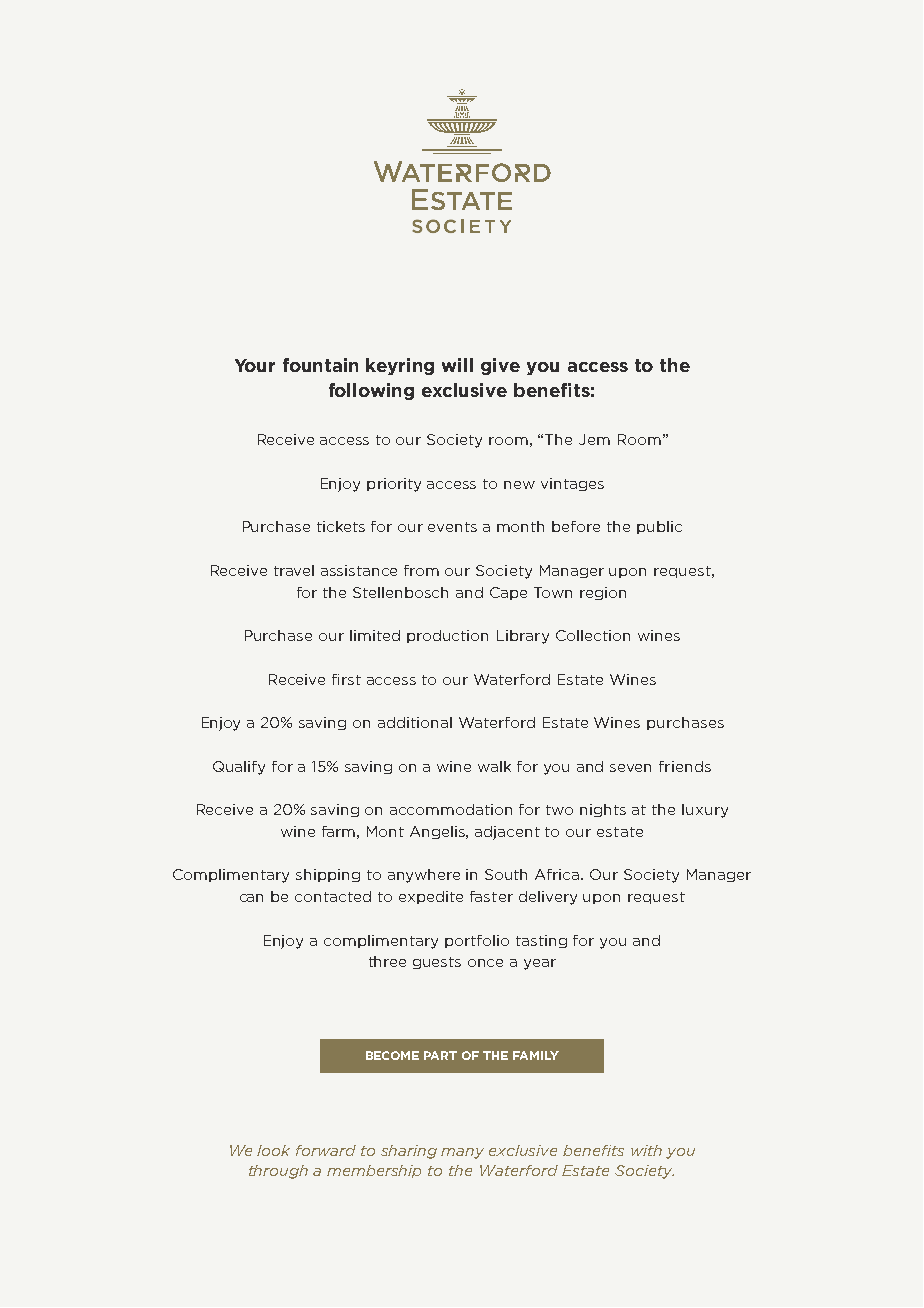 The image size is (924, 1308). I want to click on Your, so click(255, 365).
